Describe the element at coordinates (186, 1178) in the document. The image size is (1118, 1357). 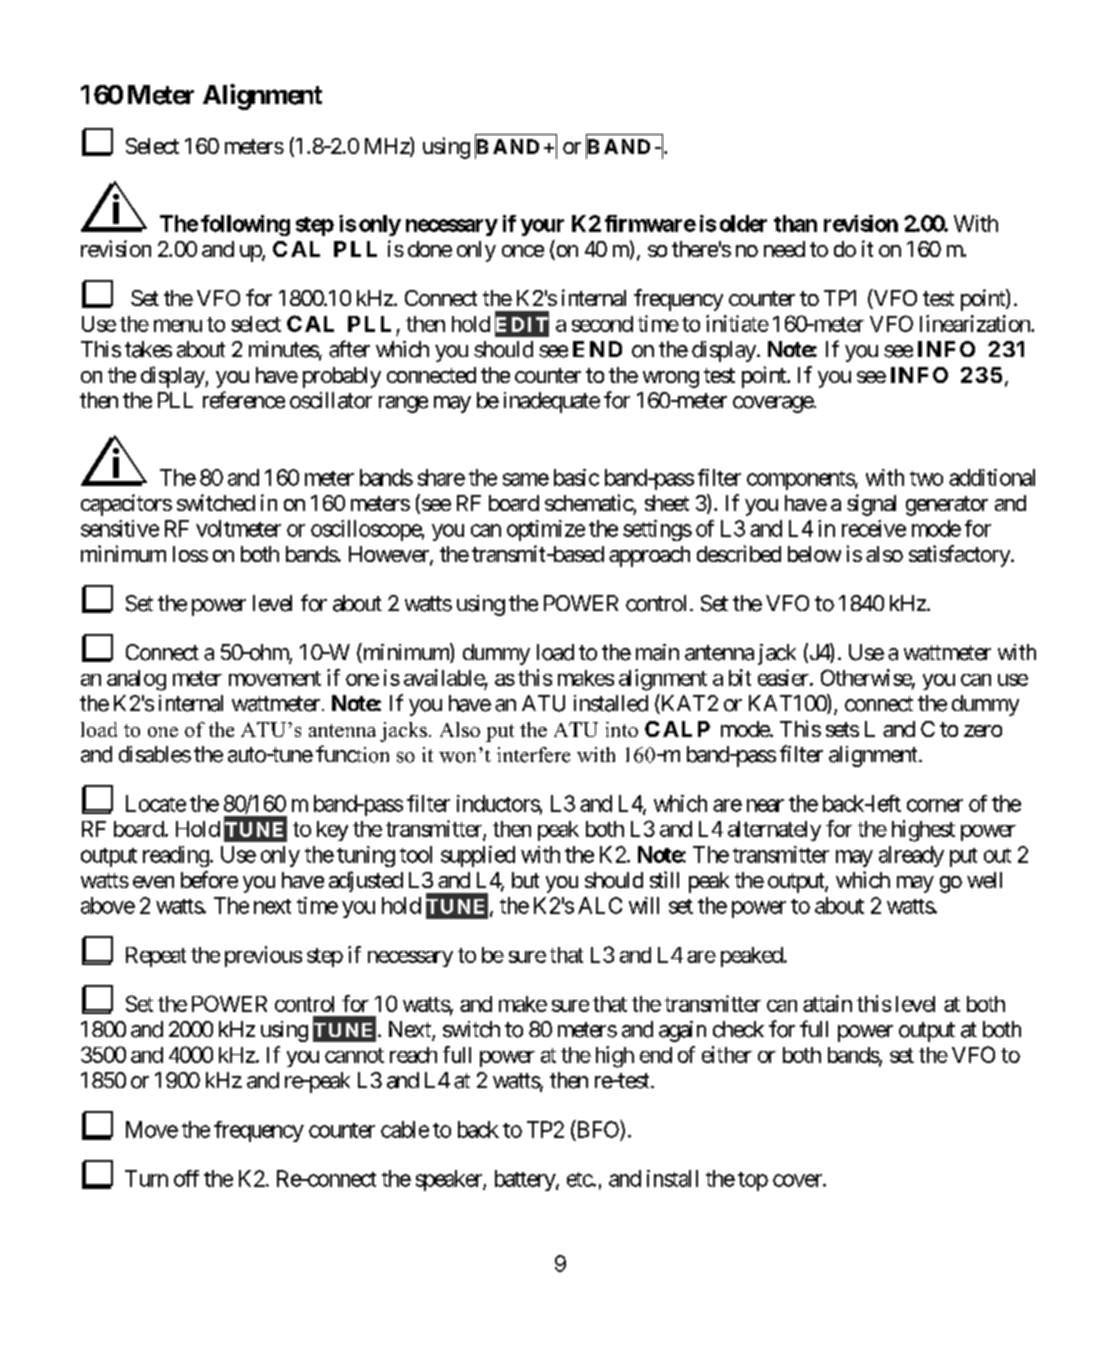
I see `off` at that location.
